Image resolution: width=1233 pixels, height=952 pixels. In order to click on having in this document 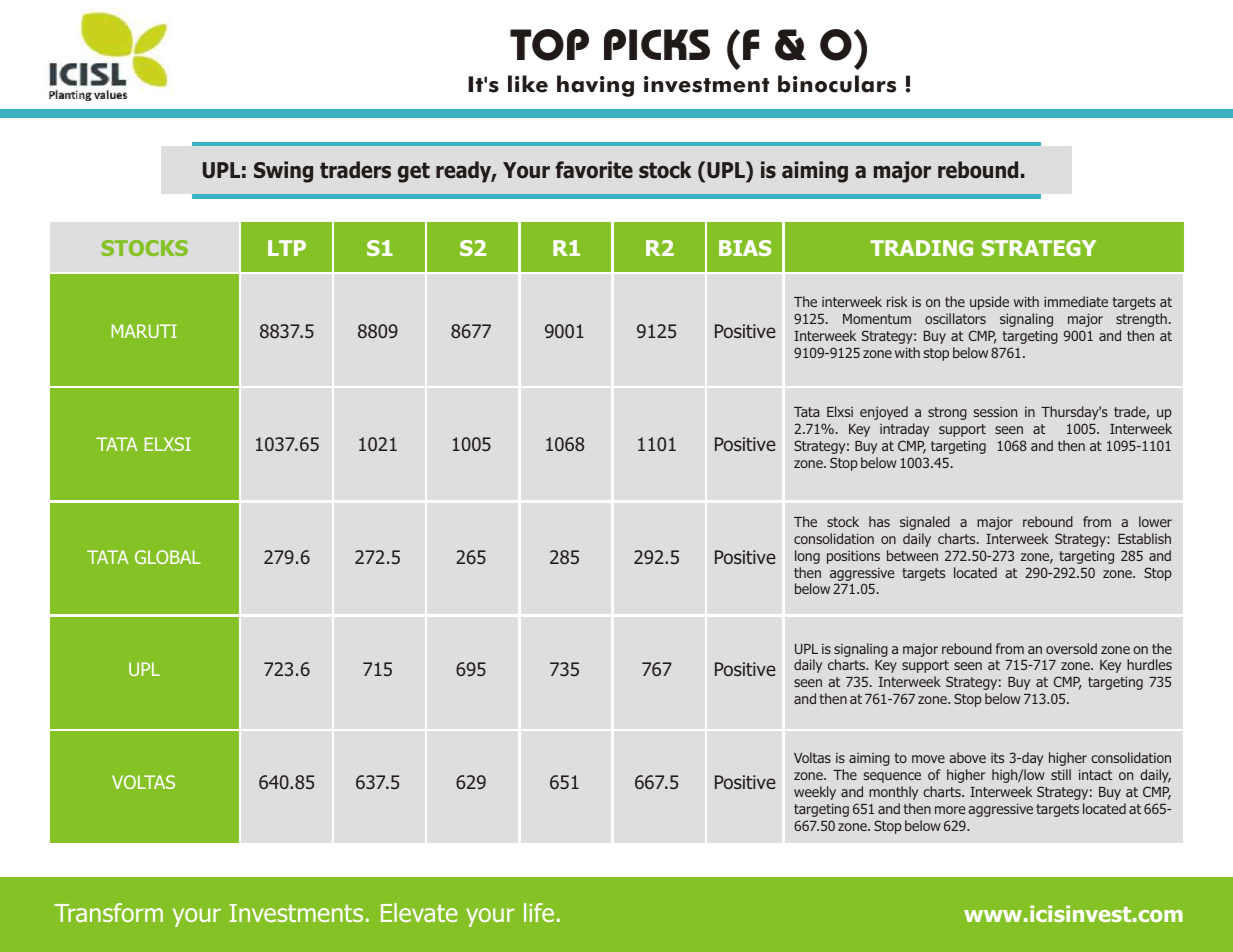, I will do `click(595, 86)`.
